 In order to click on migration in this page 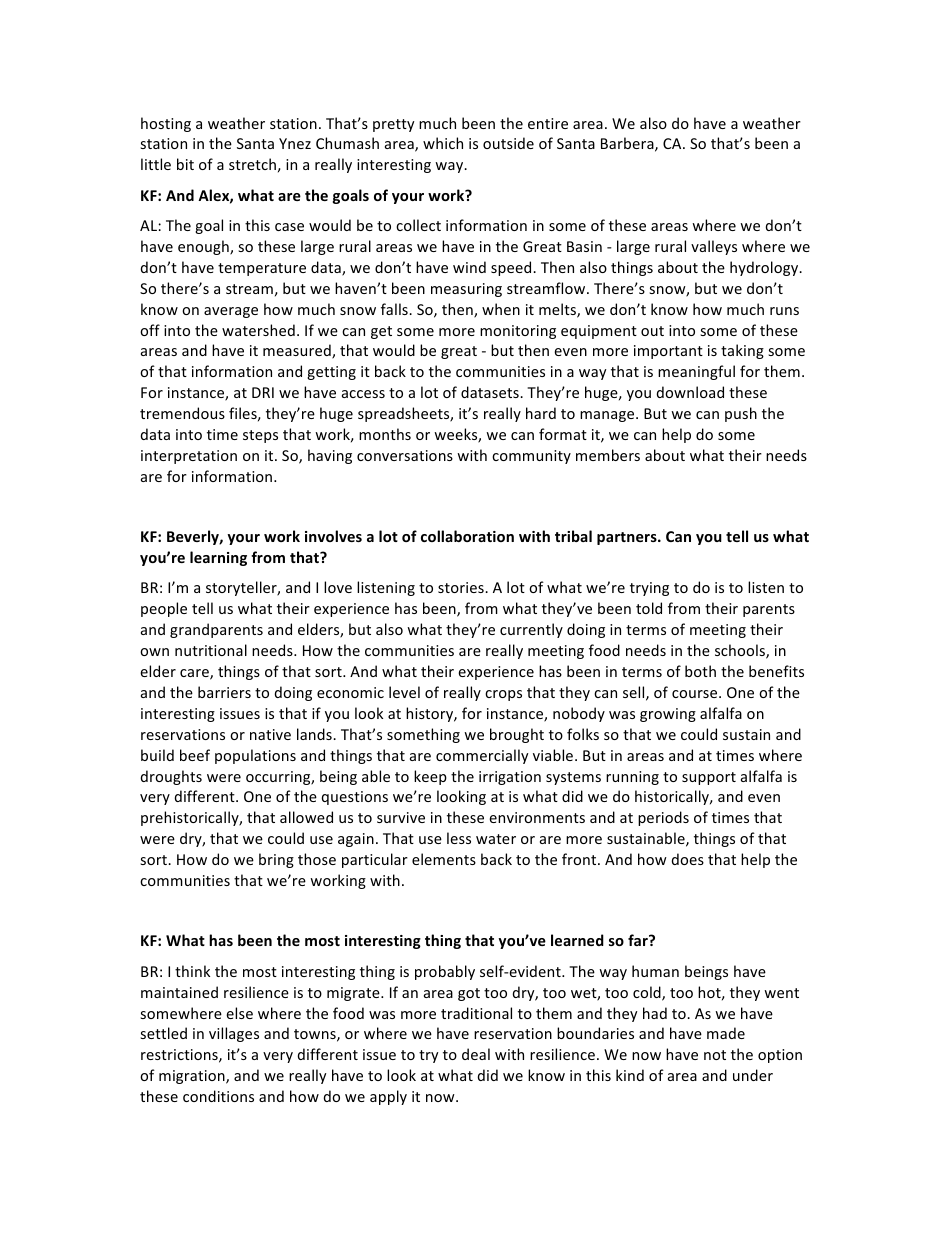, I will do `click(193, 1077)`.
